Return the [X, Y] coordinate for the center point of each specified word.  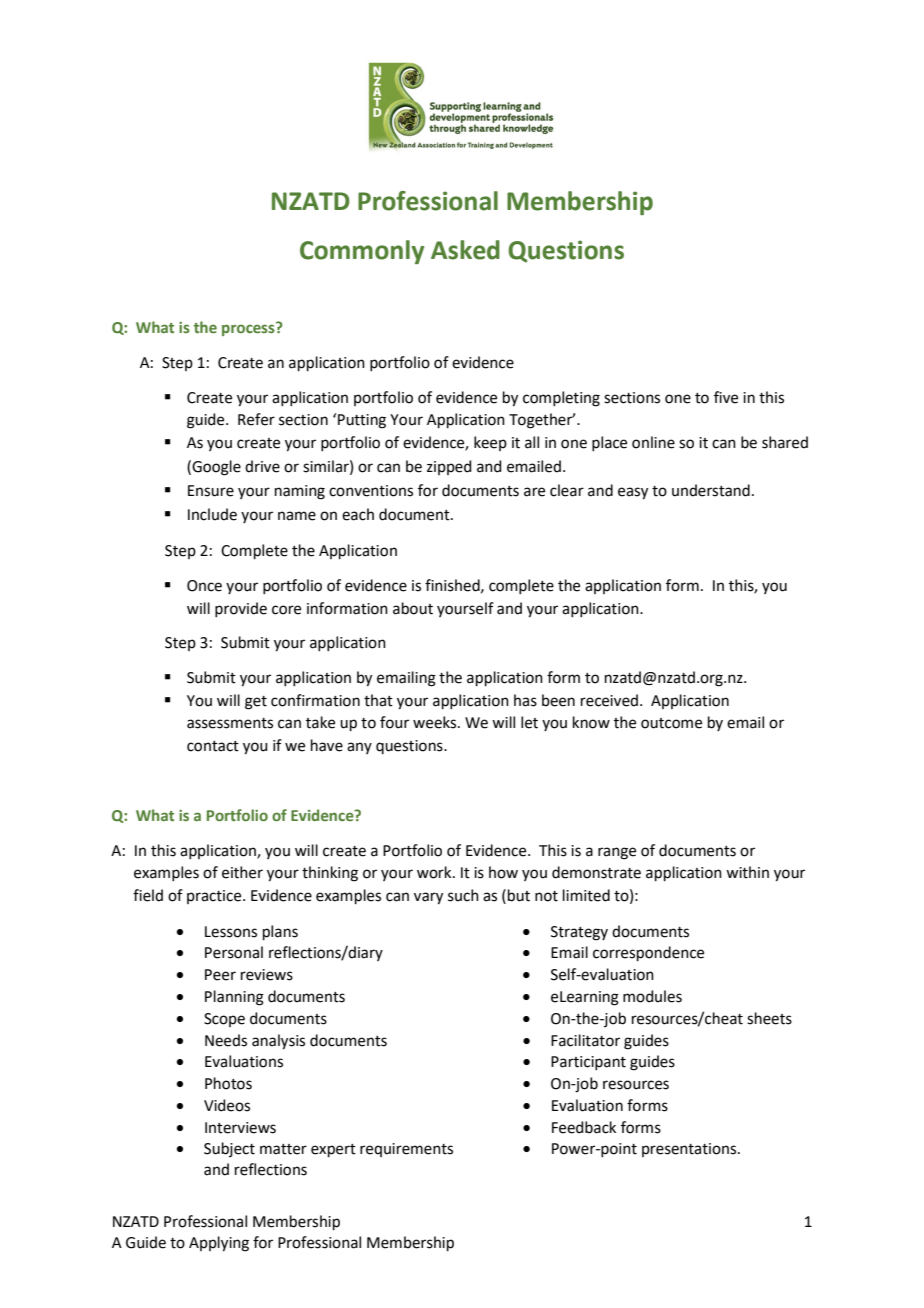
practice [215, 897]
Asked [465, 250]
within [747, 872]
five [726, 397]
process [249, 329]
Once [204, 586]
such [463, 895]
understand [711, 490]
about [413, 608]
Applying [219, 1244]
